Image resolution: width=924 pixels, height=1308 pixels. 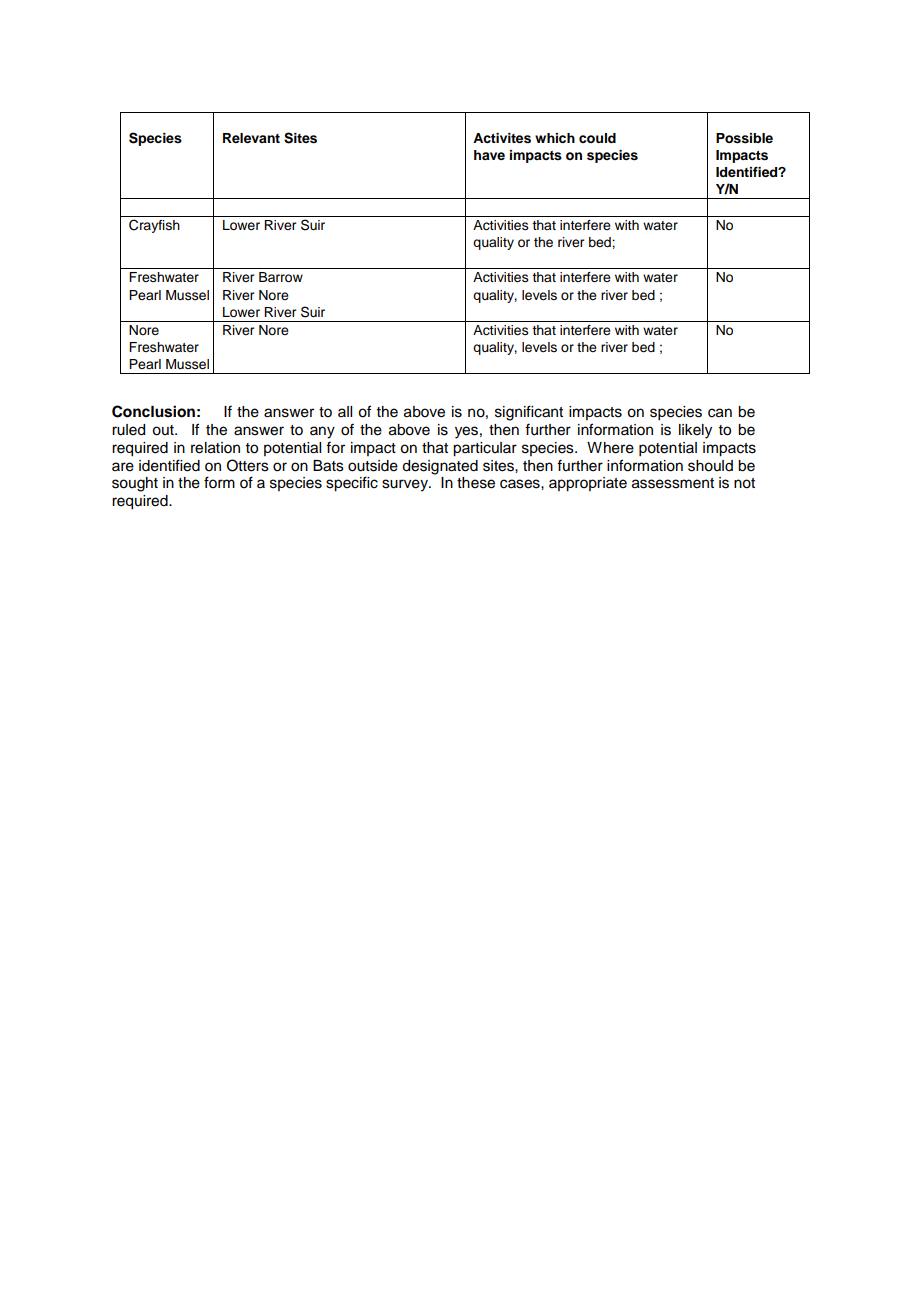 I want to click on could, so click(x=597, y=138).
